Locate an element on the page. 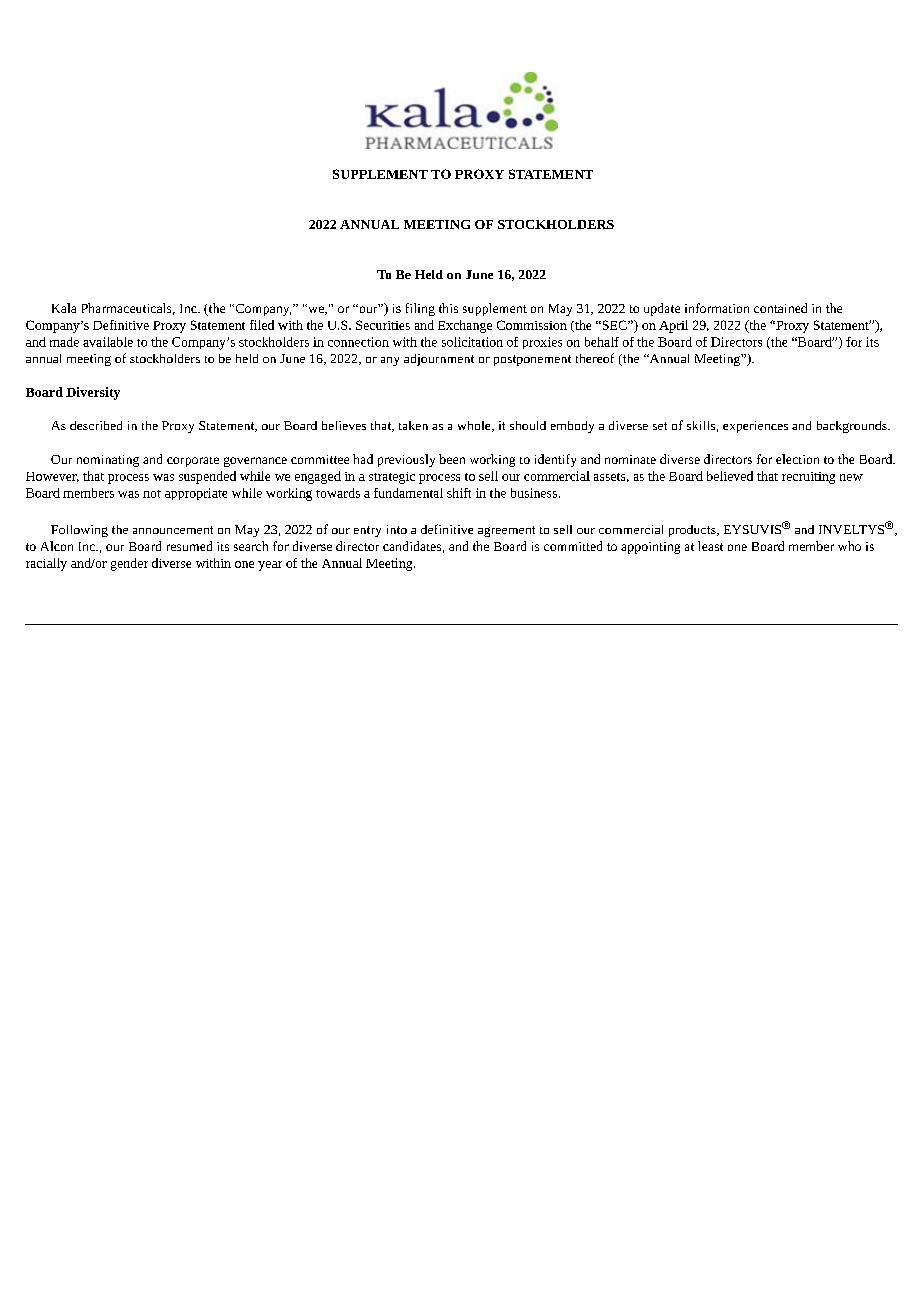 Image resolution: width=924 pixels, height=1308 pixels. contained is located at coordinates (780, 308).
